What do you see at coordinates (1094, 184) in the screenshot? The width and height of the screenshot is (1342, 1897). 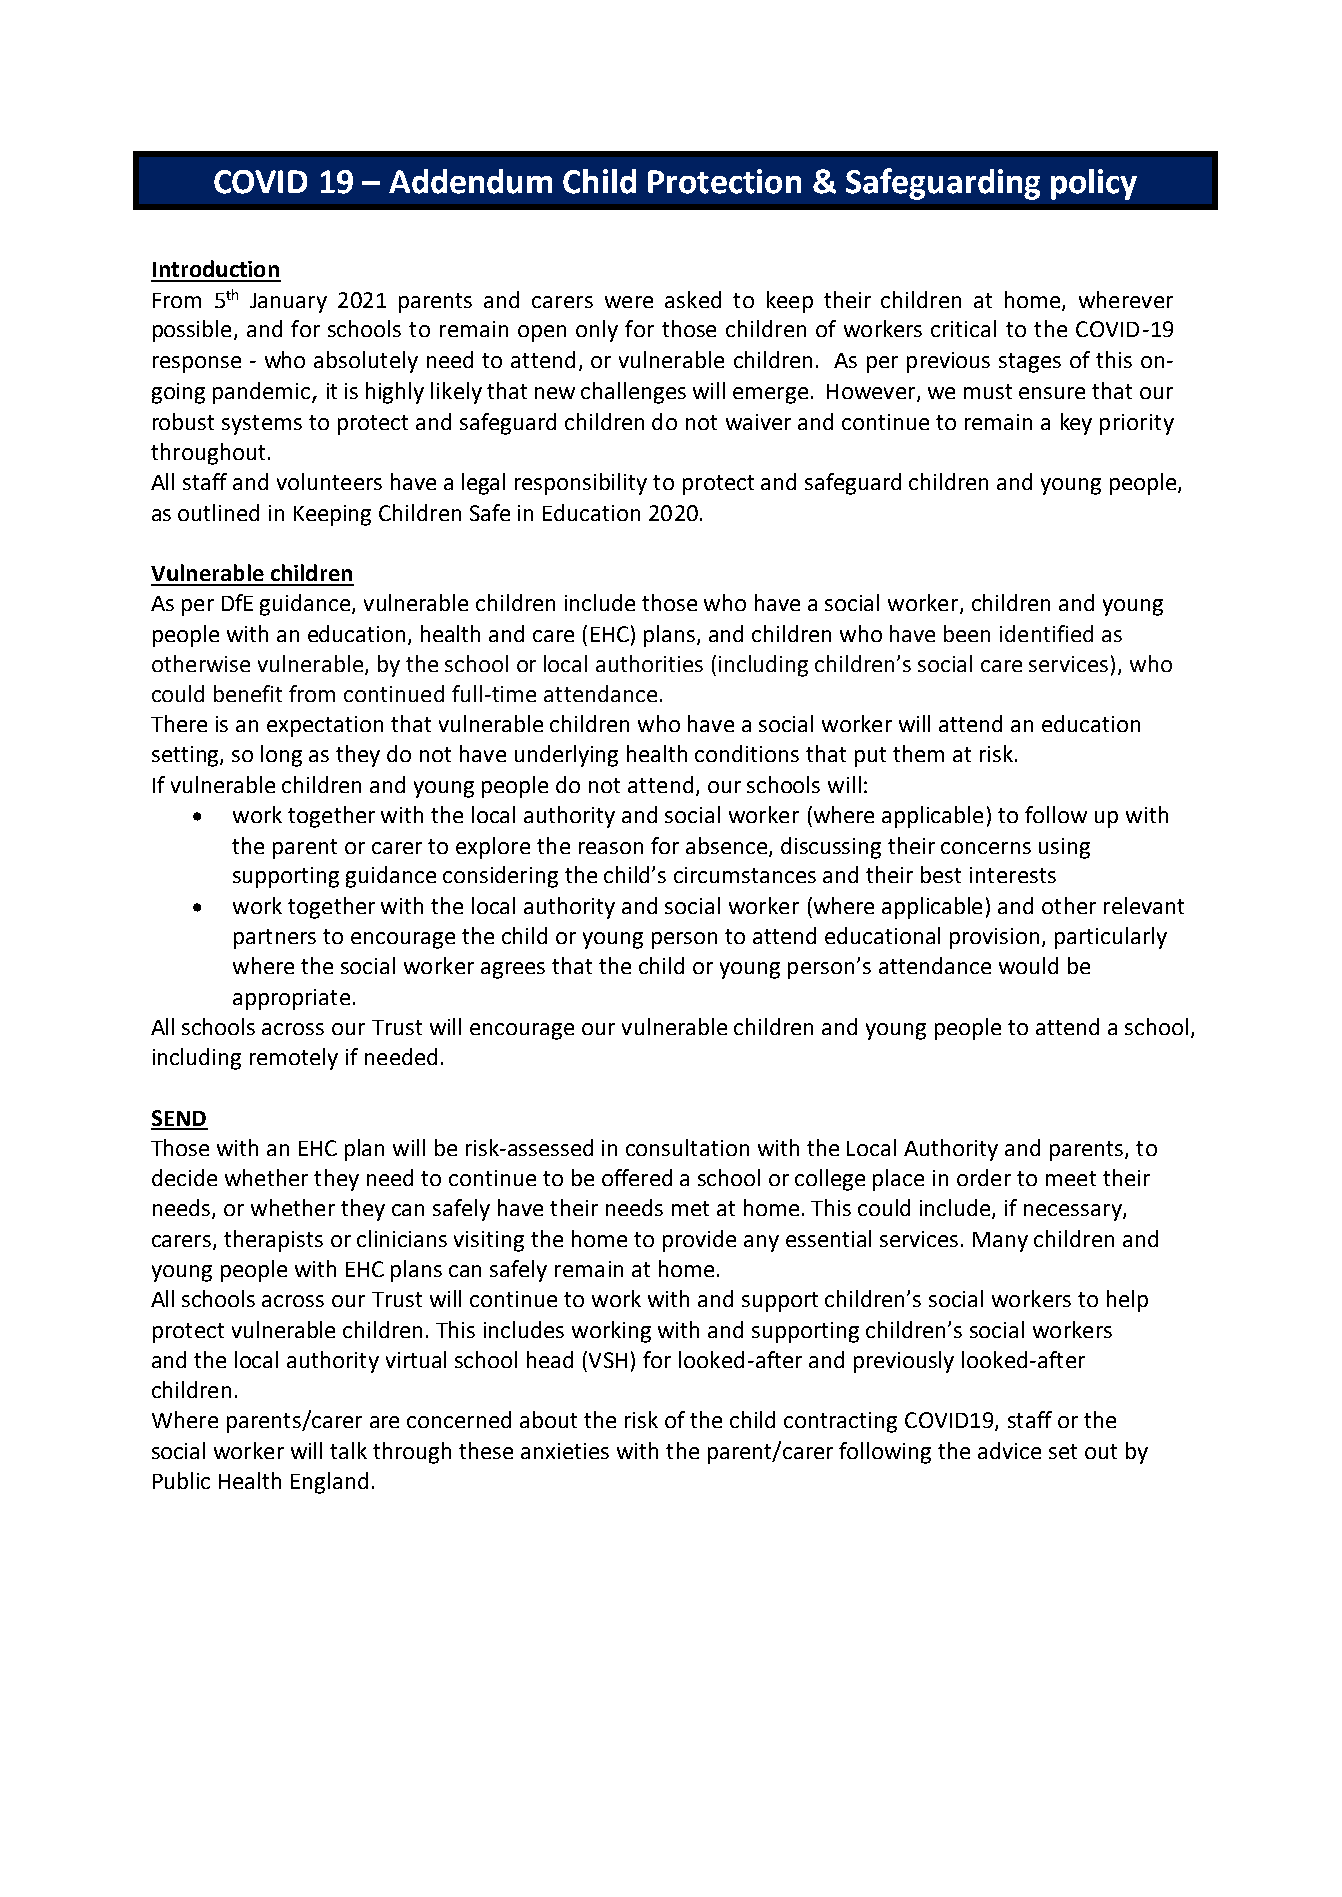 I see `policy` at bounding box center [1094, 184].
